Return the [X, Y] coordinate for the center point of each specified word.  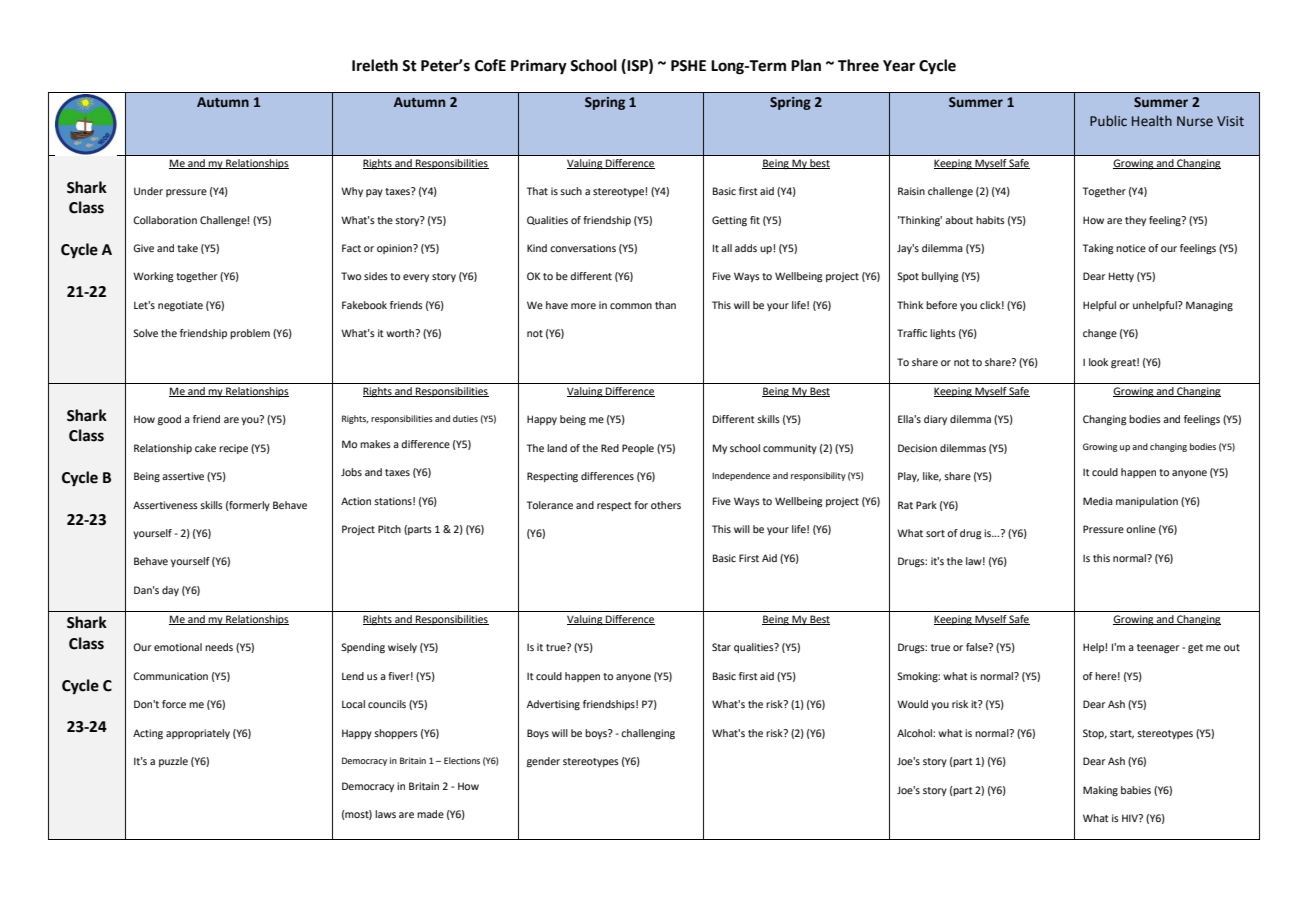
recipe [233, 449]
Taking [1098, 249]
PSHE [688, 66]
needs [219, 647]
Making [1100, 791]
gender [543, 762]
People [638, 449]
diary [935, 420]
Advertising [553, 705]
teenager [1158, 649]
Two [351, 276]
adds [746, 248]
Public [1108, 120]
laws [385, 814]
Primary [539, 67]
